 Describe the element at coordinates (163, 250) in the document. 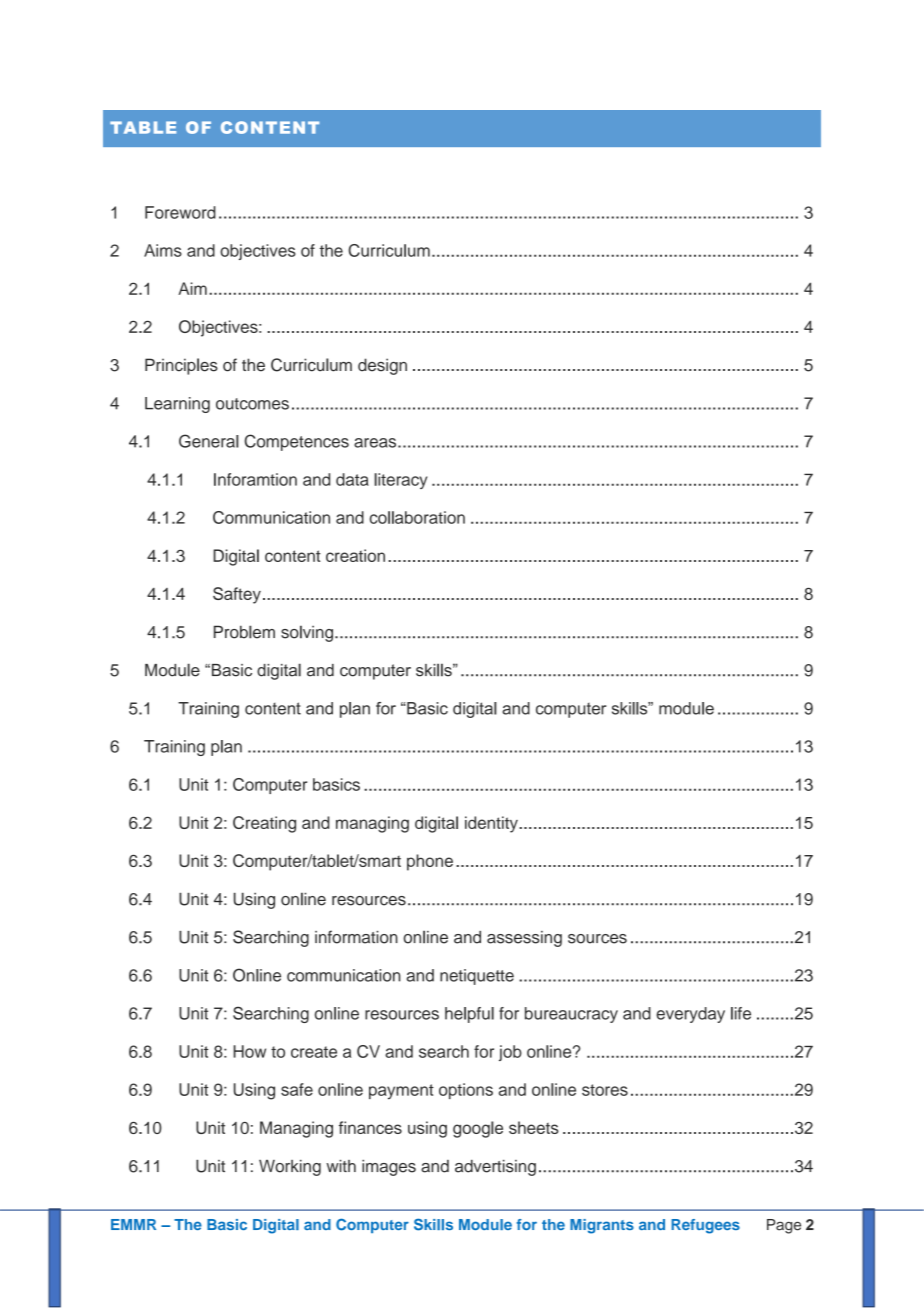

I see `Aims` at that location.
